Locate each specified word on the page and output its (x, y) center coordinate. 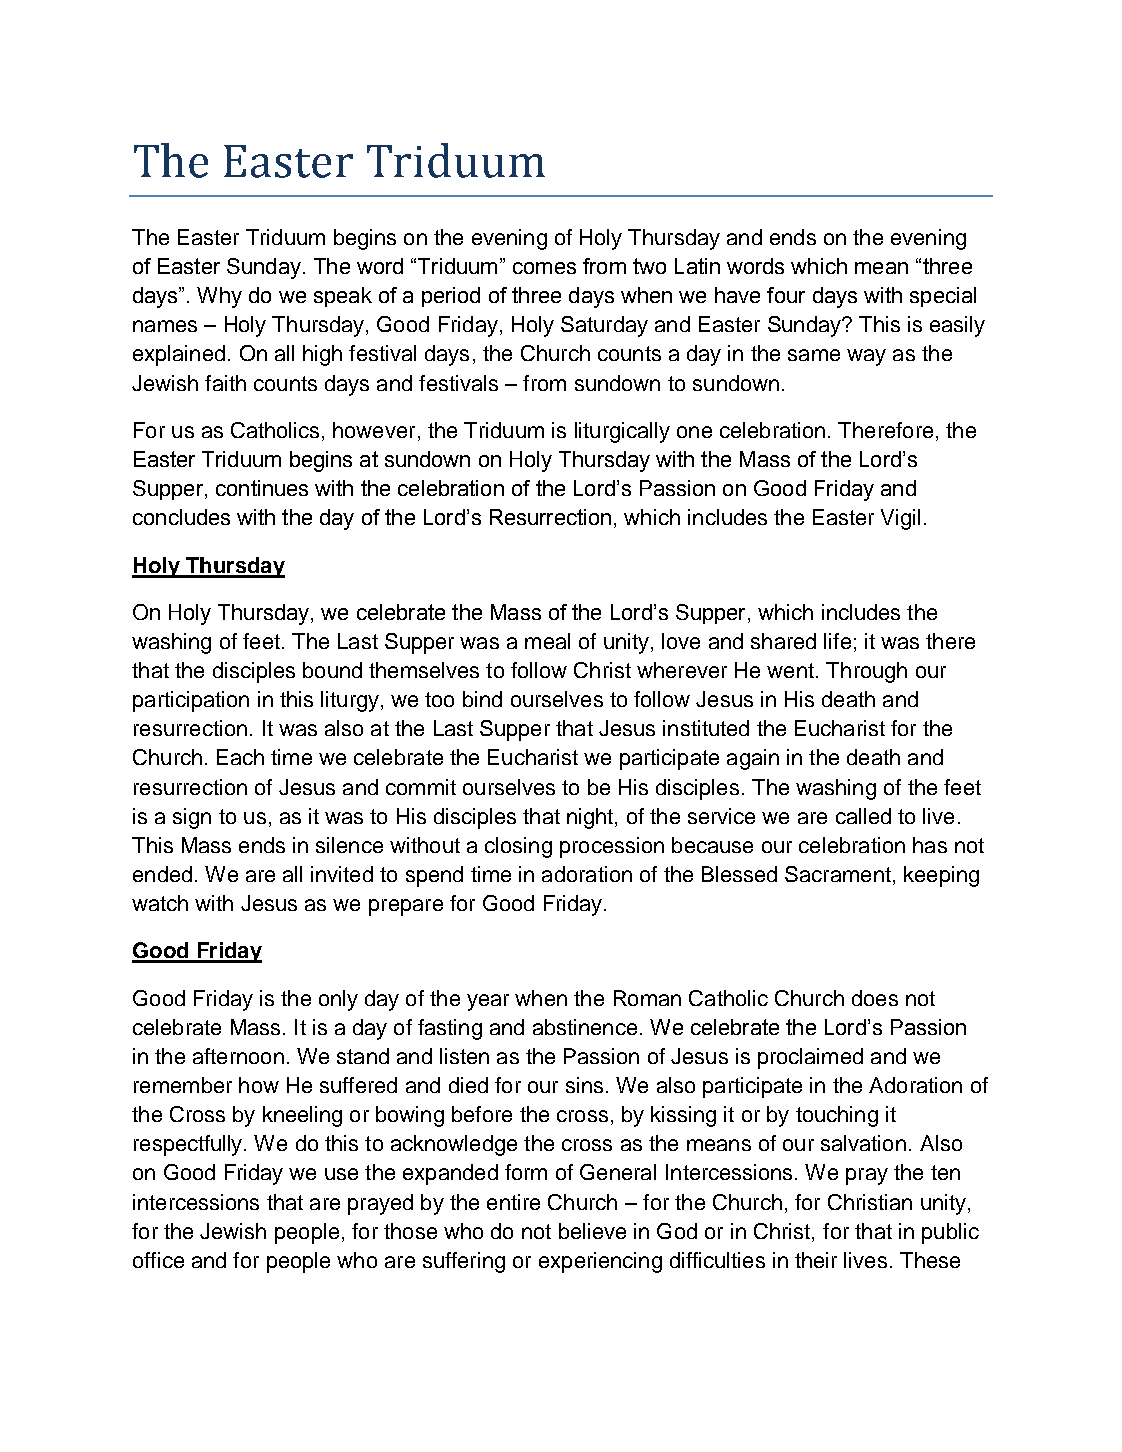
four (786, 295)
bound (332, 670)
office (158, 1260)
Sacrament (838, 874)
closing (518, 847)
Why (219, 297)
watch (160, 903)
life (837, 641)
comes (544, 268)
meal (547, 641)
